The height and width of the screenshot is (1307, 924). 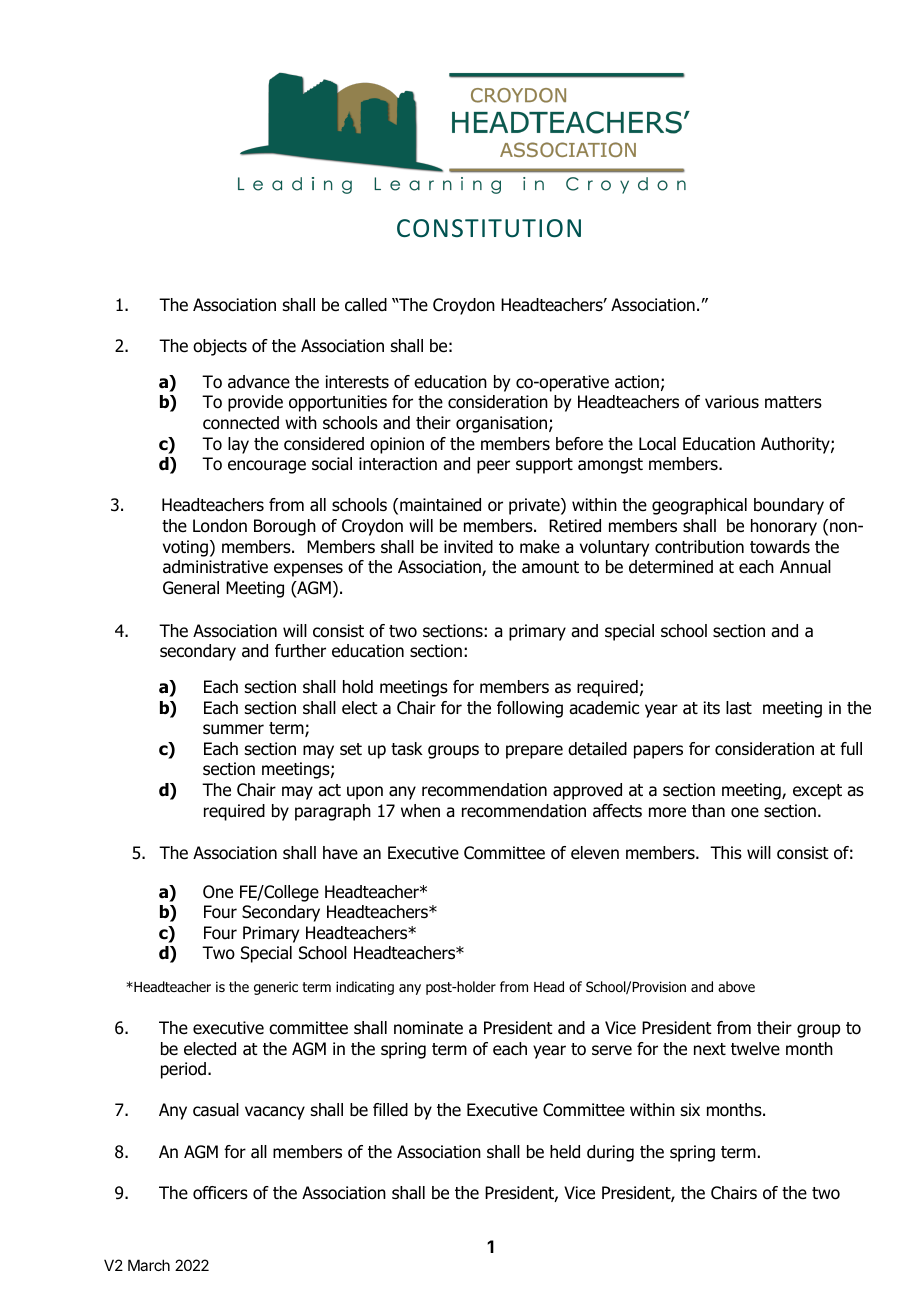 I want to click on private, so click(x=535, y=506).
